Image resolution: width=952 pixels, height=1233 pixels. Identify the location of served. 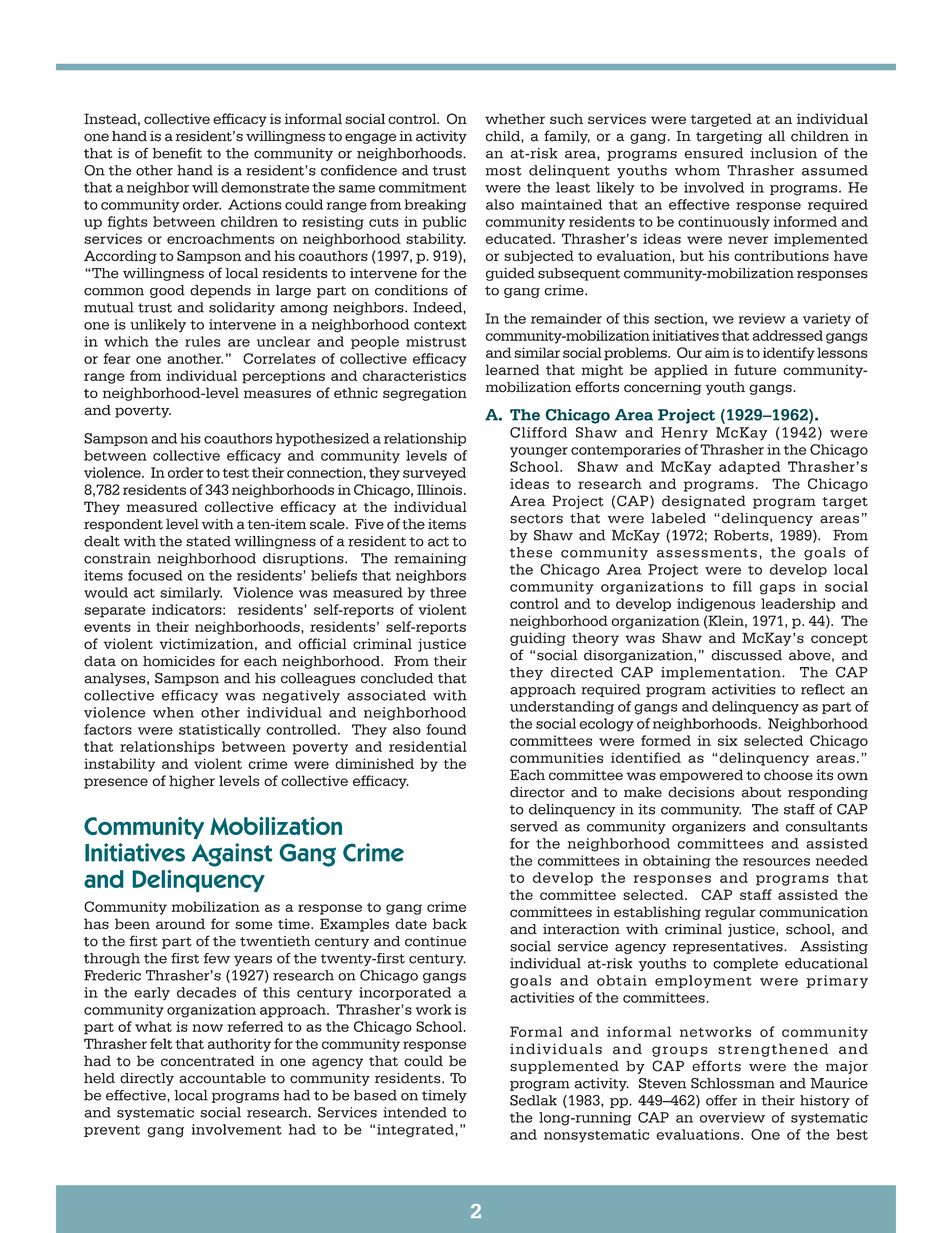
(534, 826).
